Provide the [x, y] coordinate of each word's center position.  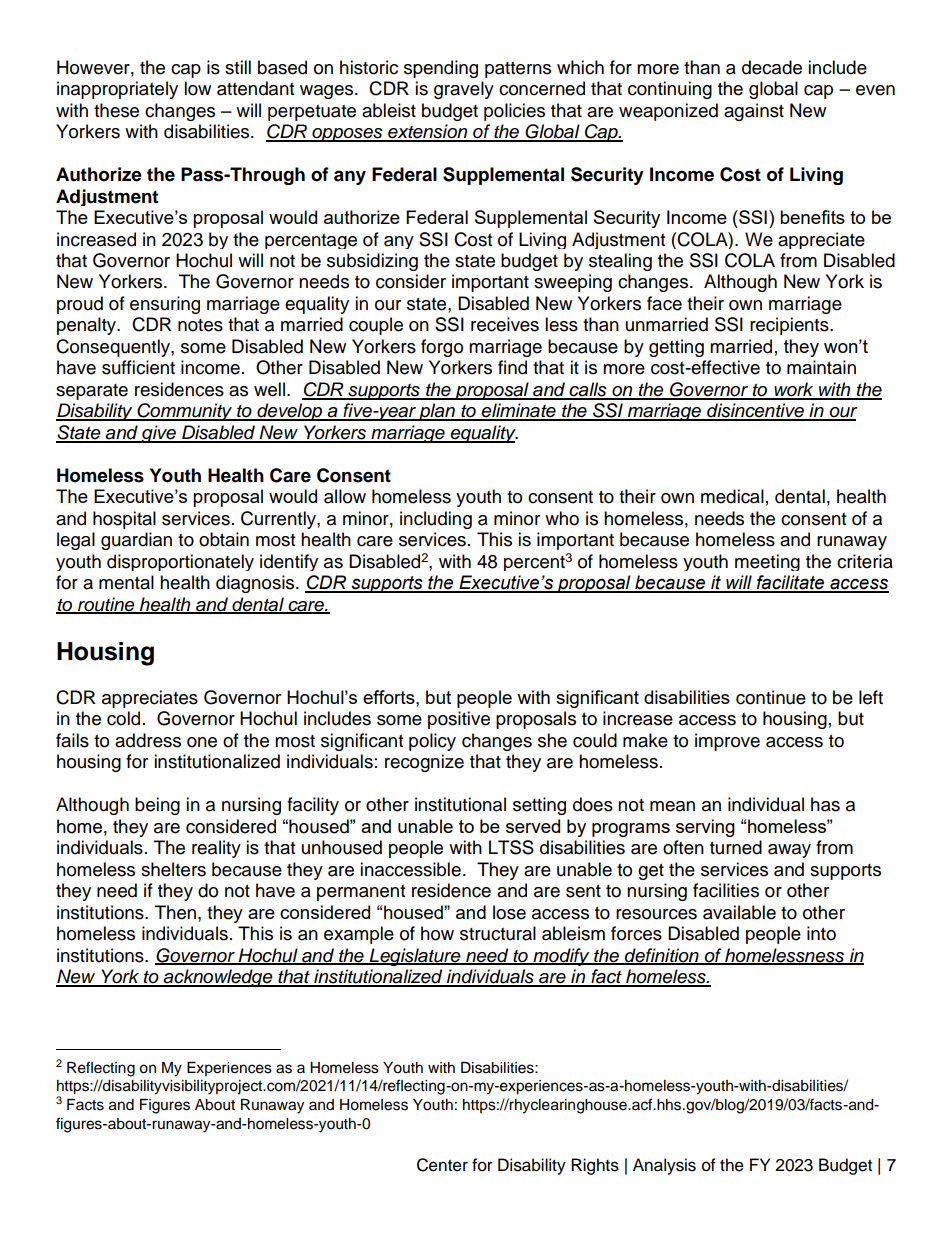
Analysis [664, 1166]
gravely [464, 90]
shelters [173, 869]
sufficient [138, 367]
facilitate [791, 583]
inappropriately [117, 90]
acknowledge [218, 978]
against [754, 112]
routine [106, 605]
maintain [821, 367]
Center [442, 1165]
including [436, 520]
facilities [726, 890]
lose [509, 912]
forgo [442, 348]
